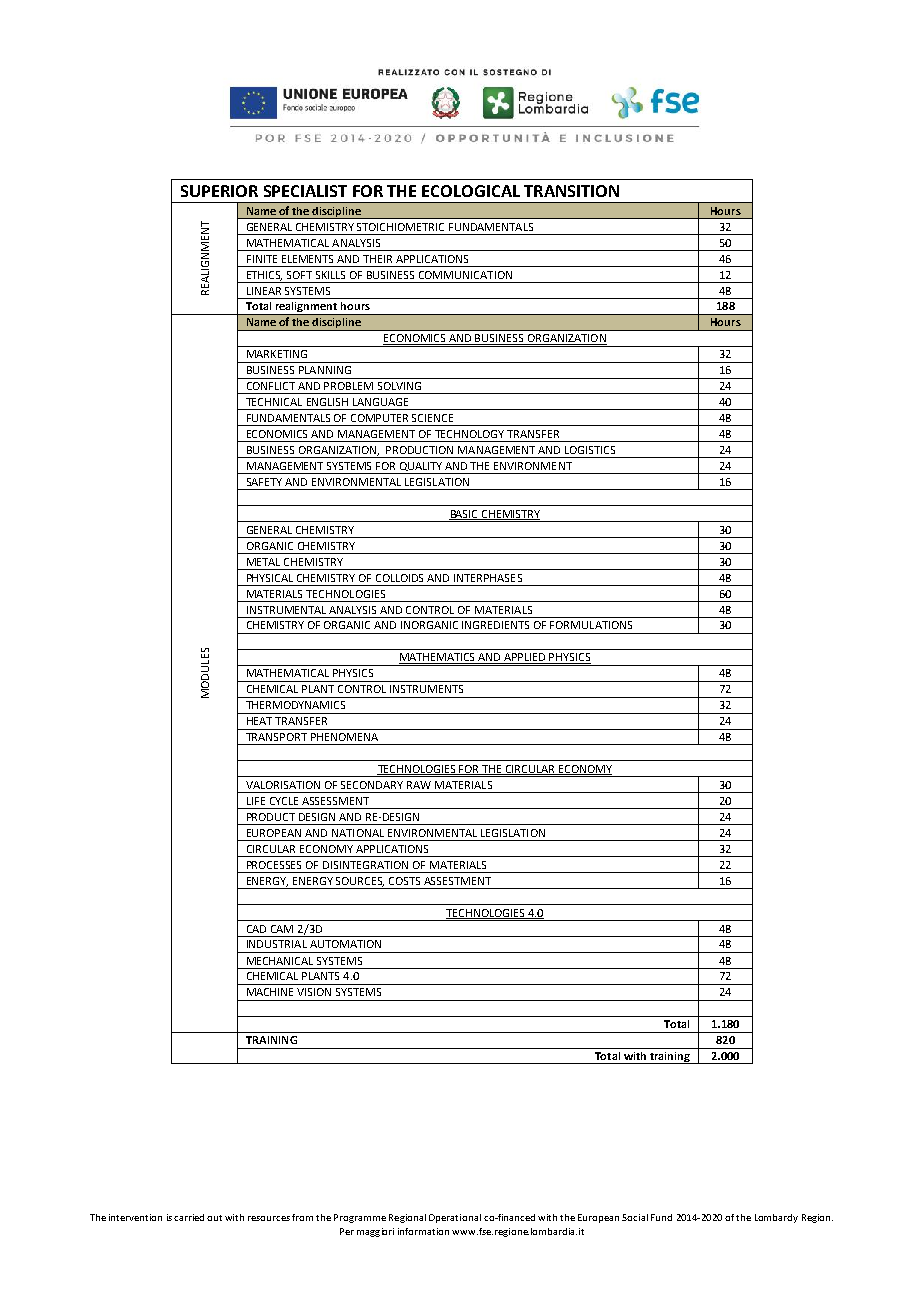 This screenshot has width=924, height=1308. What do you see at coordinates (256, 801) in the screenshot?
I see `LIFE` at bounding box center [256, 801].
